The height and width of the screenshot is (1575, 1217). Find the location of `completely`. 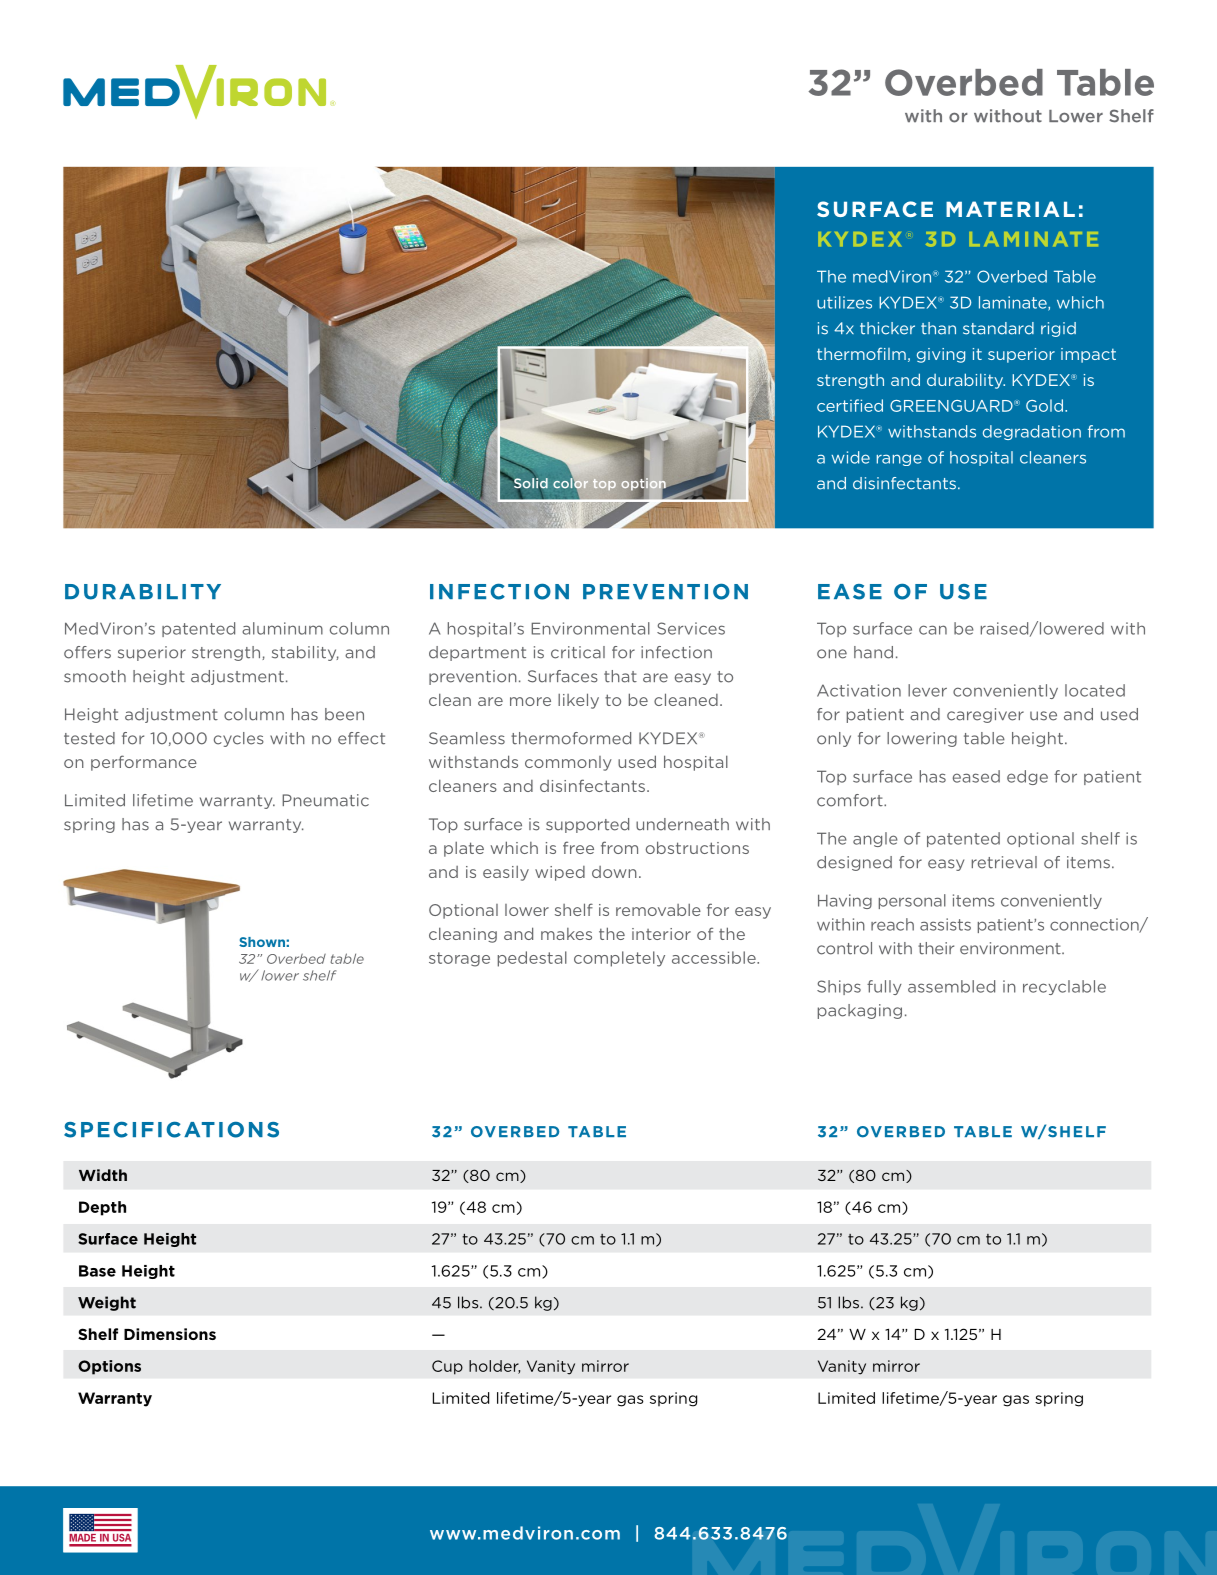

completely is located at coordinates (619, 959).
